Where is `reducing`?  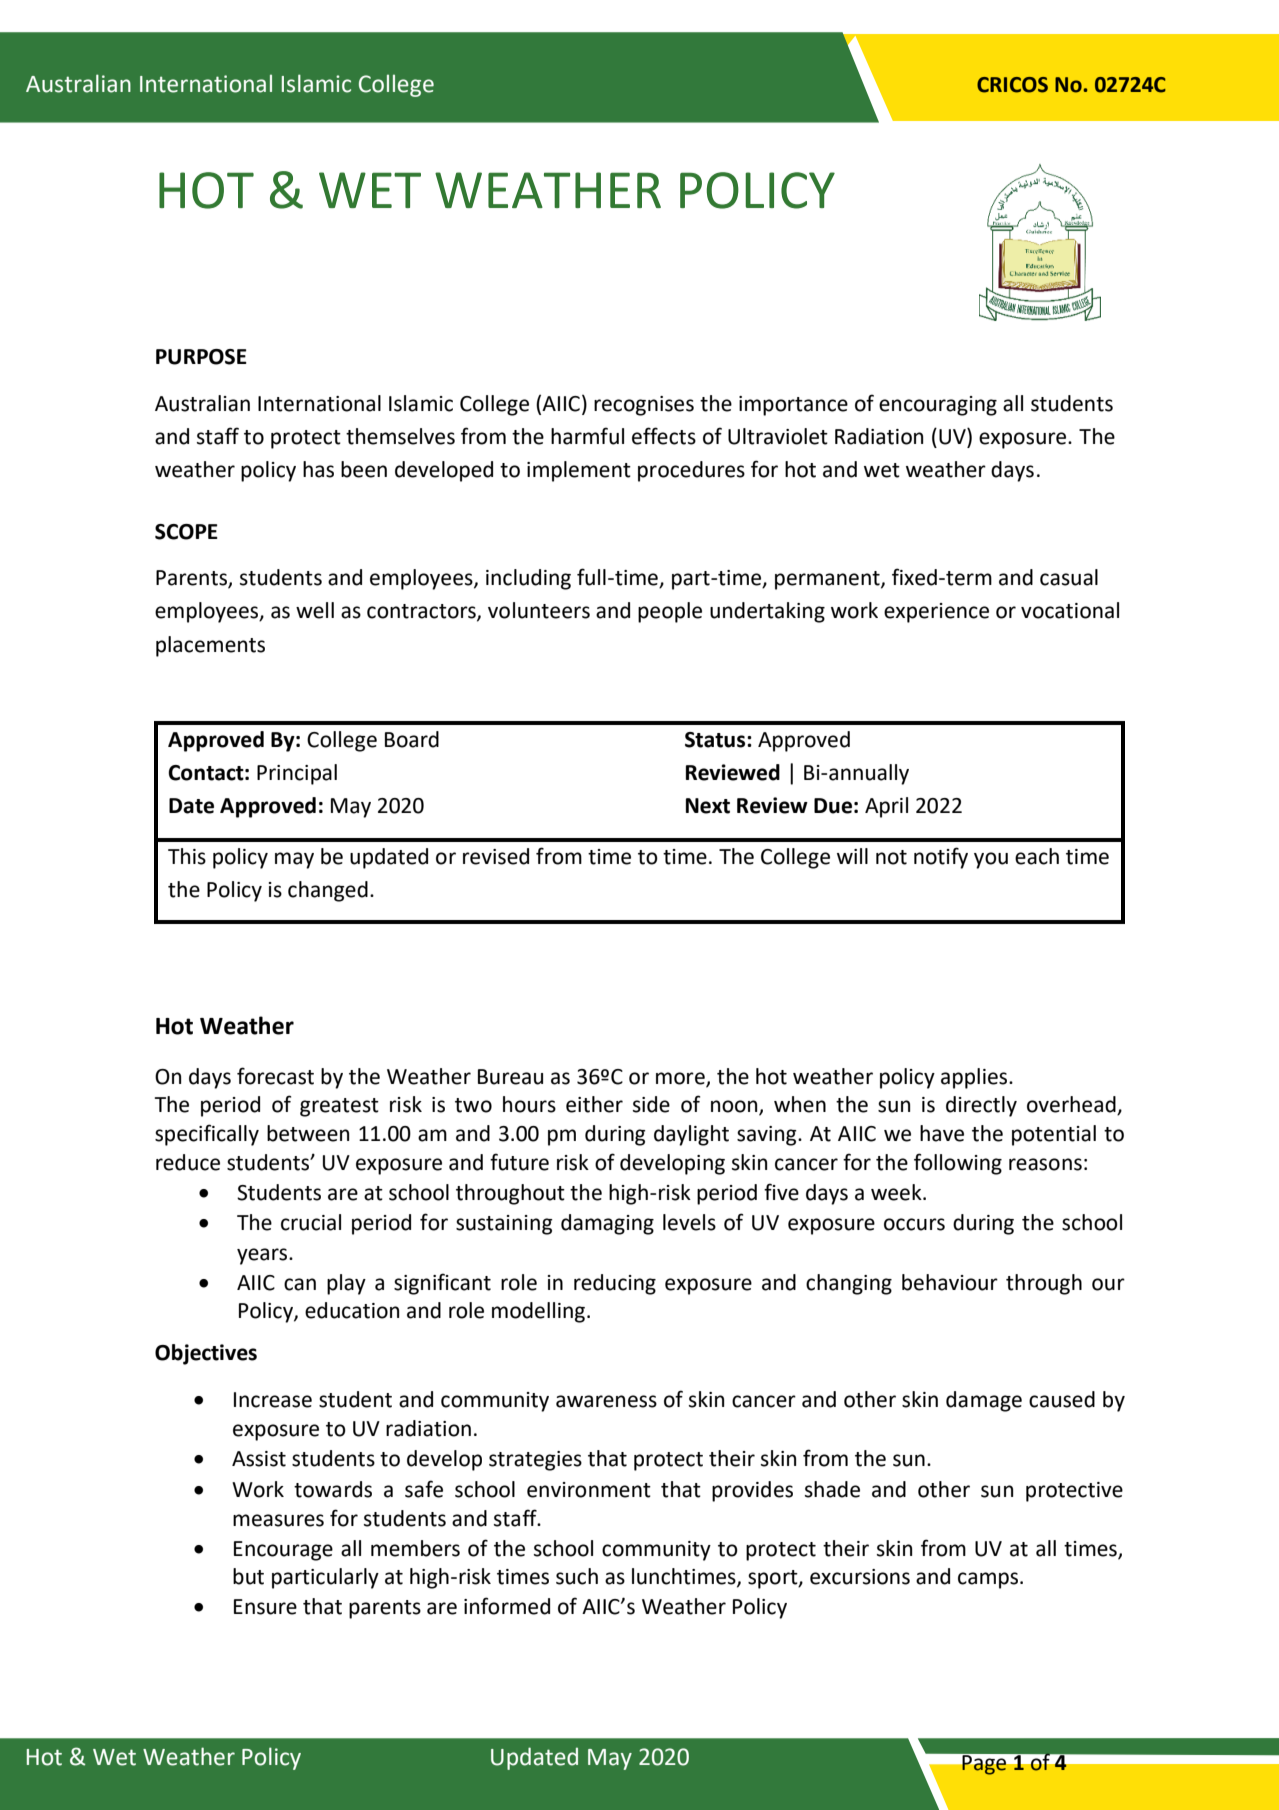 reducing is located at coordinates (615, 1284).
